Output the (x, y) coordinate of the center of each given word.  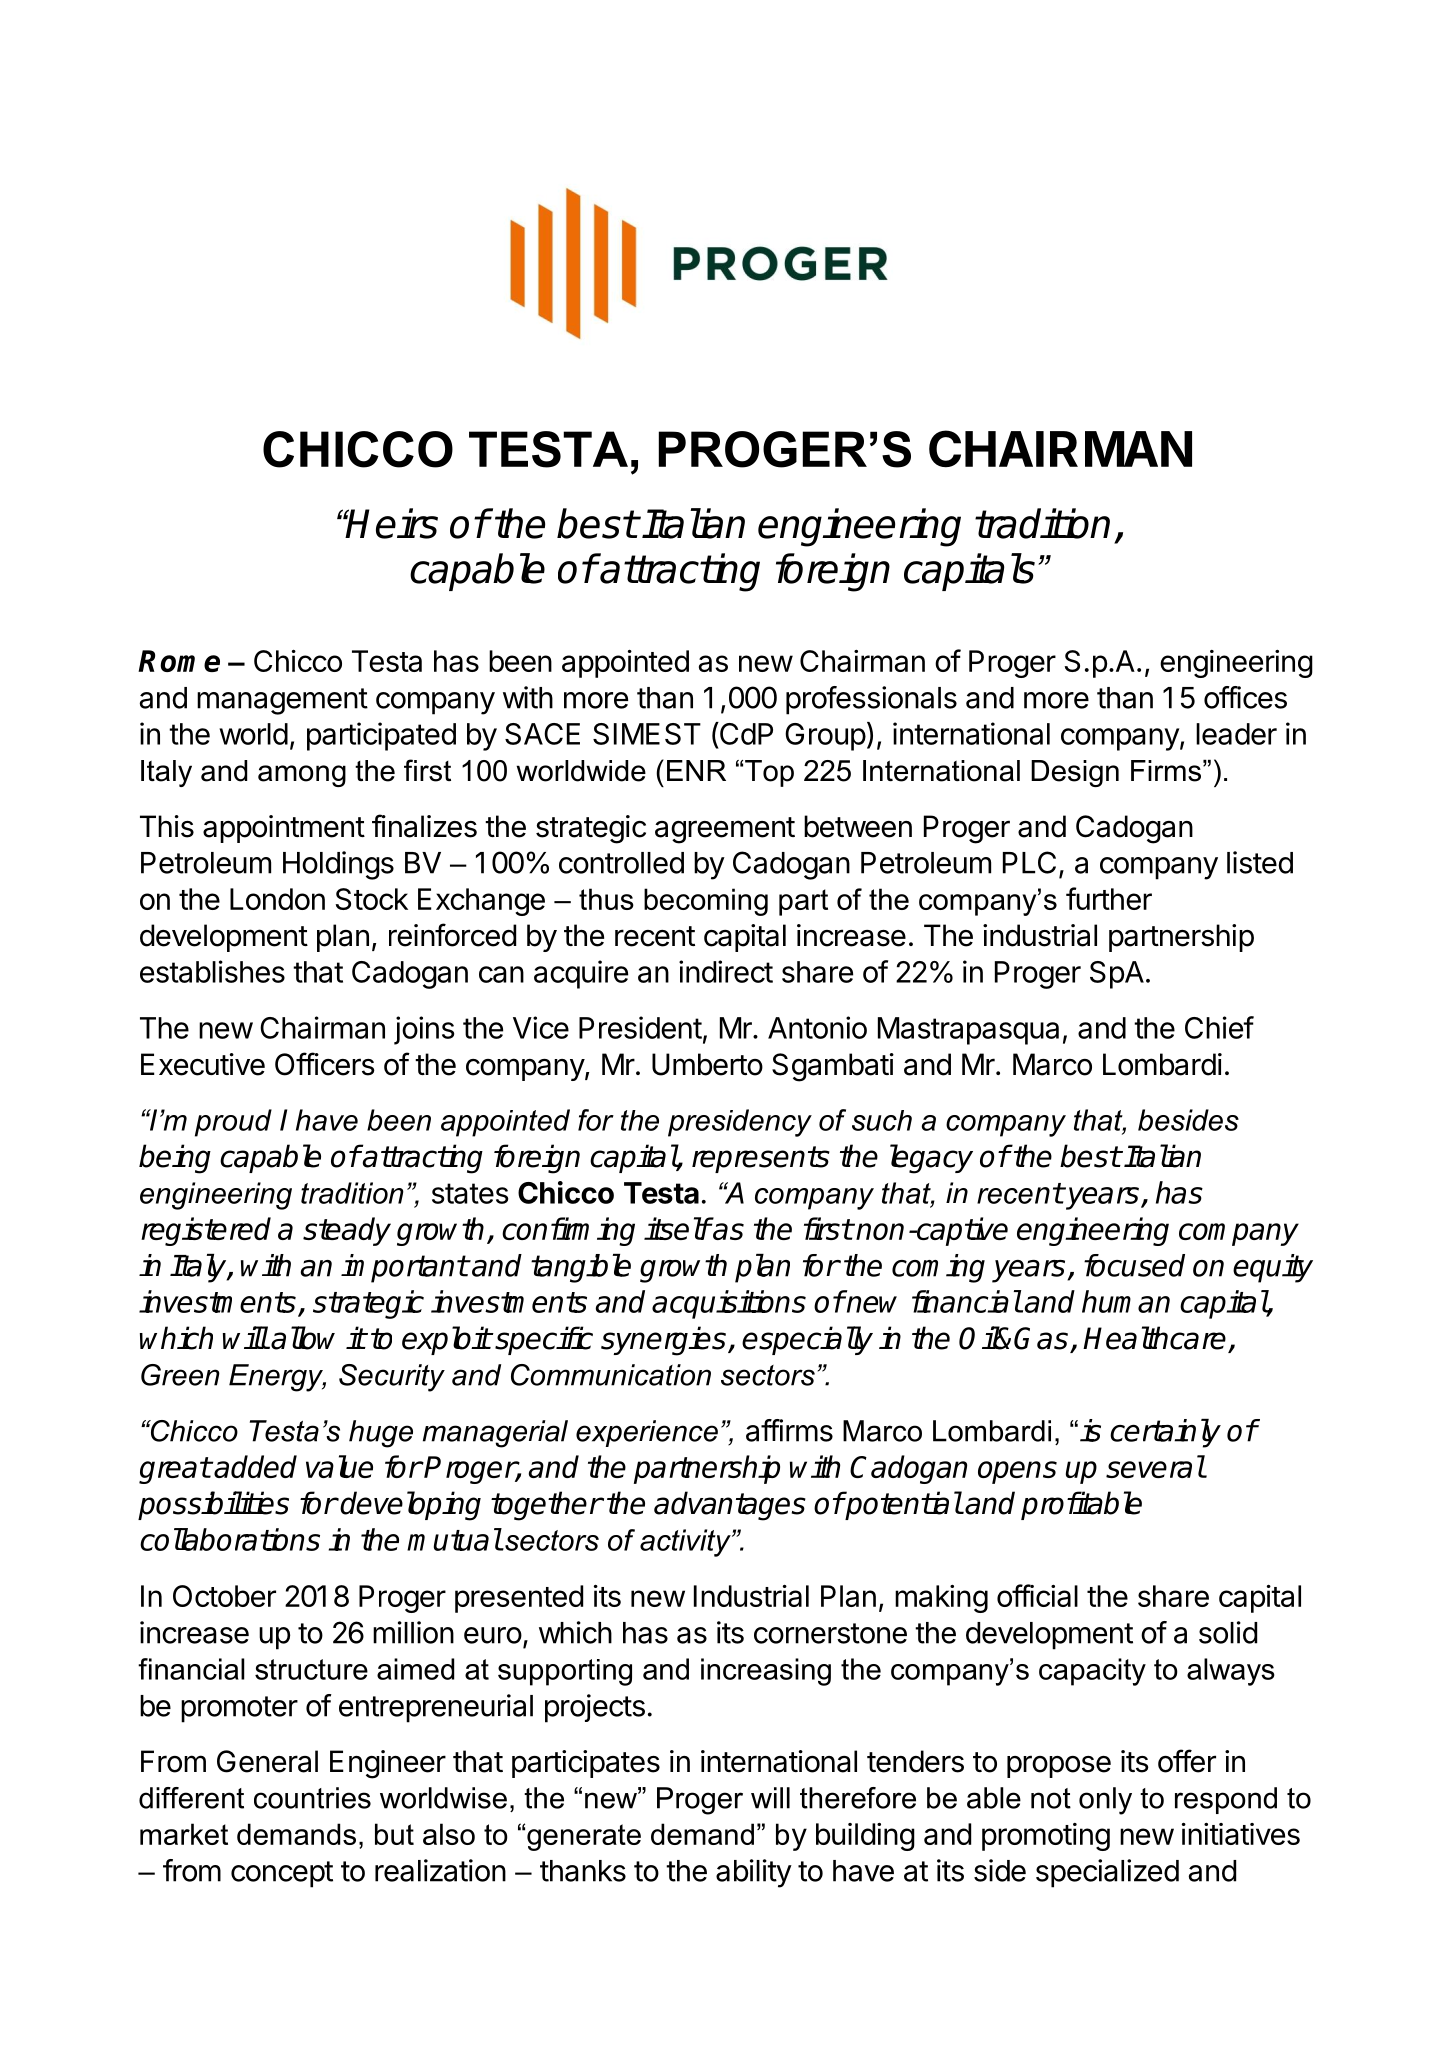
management (282, 701)
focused (1134, 1265)
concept (282, 1874)
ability (754, 1873)
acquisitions (729, 1304)
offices (1245, 697)
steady (347, 1231)
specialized (1107, 1873)
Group (825, 737)
